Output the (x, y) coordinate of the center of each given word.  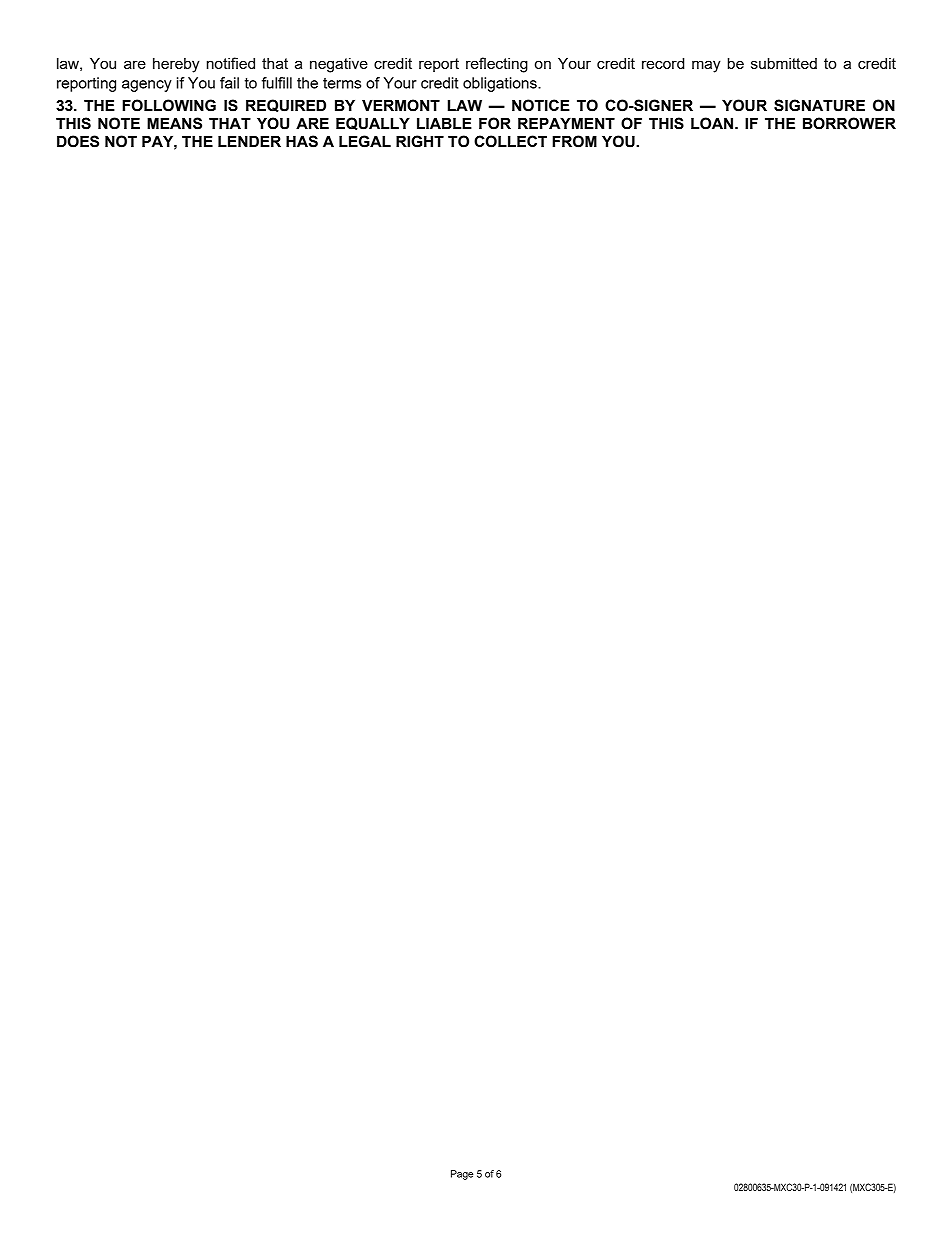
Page (462, 1175)
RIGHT (420, 141)
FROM (574, 141)
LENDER (249, 141)
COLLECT (510, 141)
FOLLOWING (169, 105)
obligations (501, 84)
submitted (784, 63)
